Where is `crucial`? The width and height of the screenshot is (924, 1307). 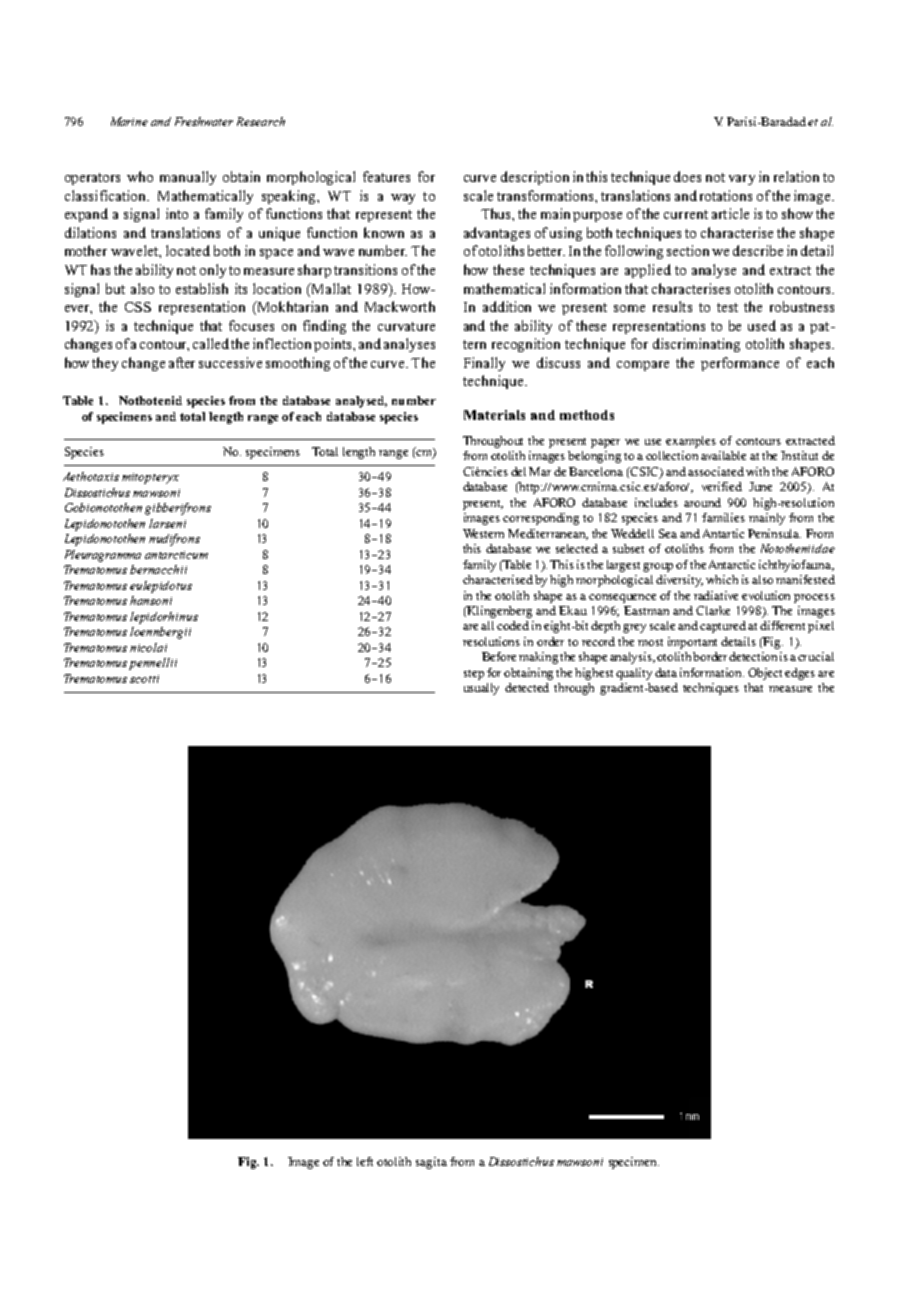 crucial is located at coordinates (816, 656).
